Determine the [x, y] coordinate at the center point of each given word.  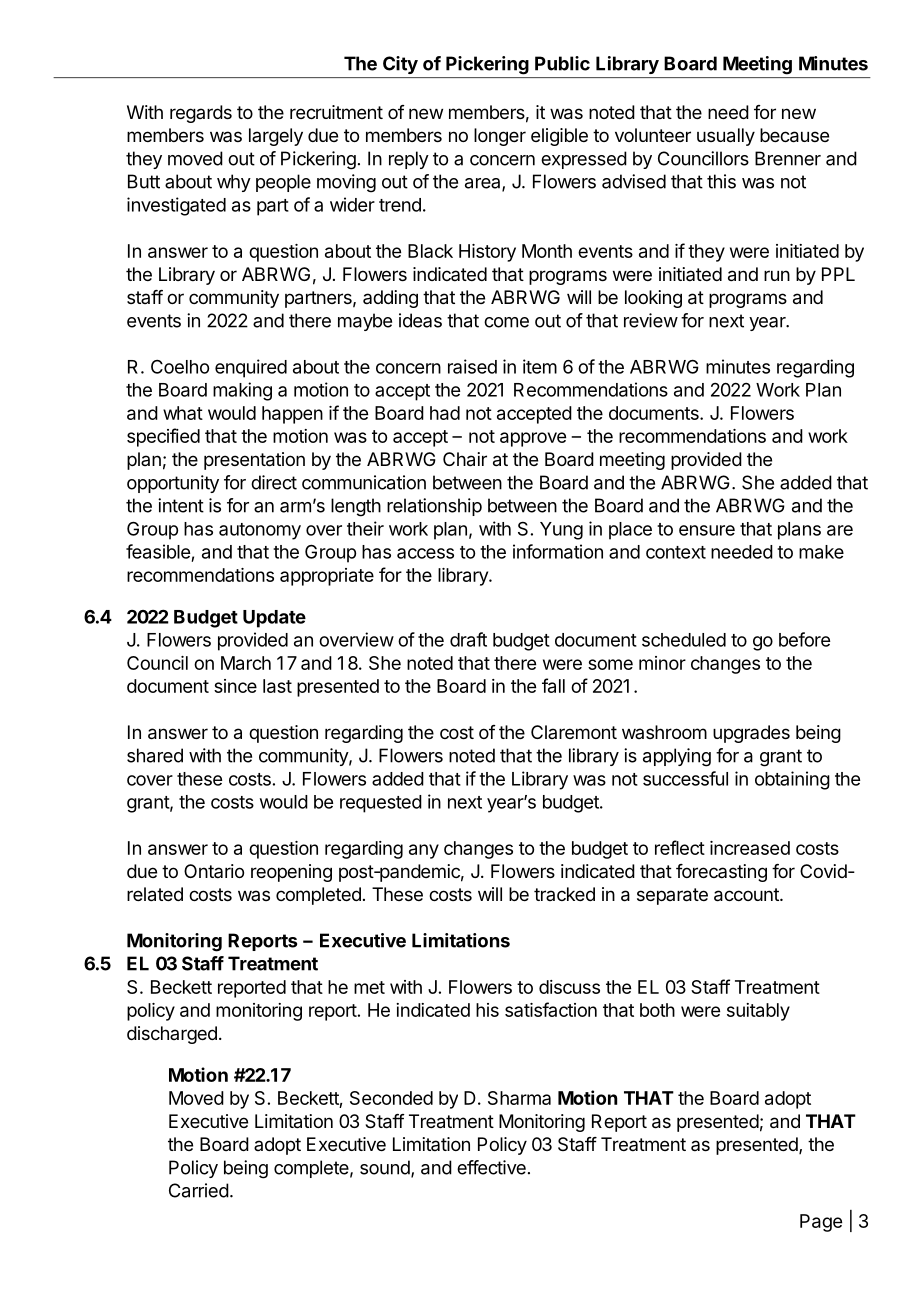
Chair [465, 459]
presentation [254, 461]
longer [500, 137]
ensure [707, 530]
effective [491, 1167]
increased [750, 848]
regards [201, 114]
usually [726, 137]
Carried [199, 1190]
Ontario [214, 871]
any [424, 851]
